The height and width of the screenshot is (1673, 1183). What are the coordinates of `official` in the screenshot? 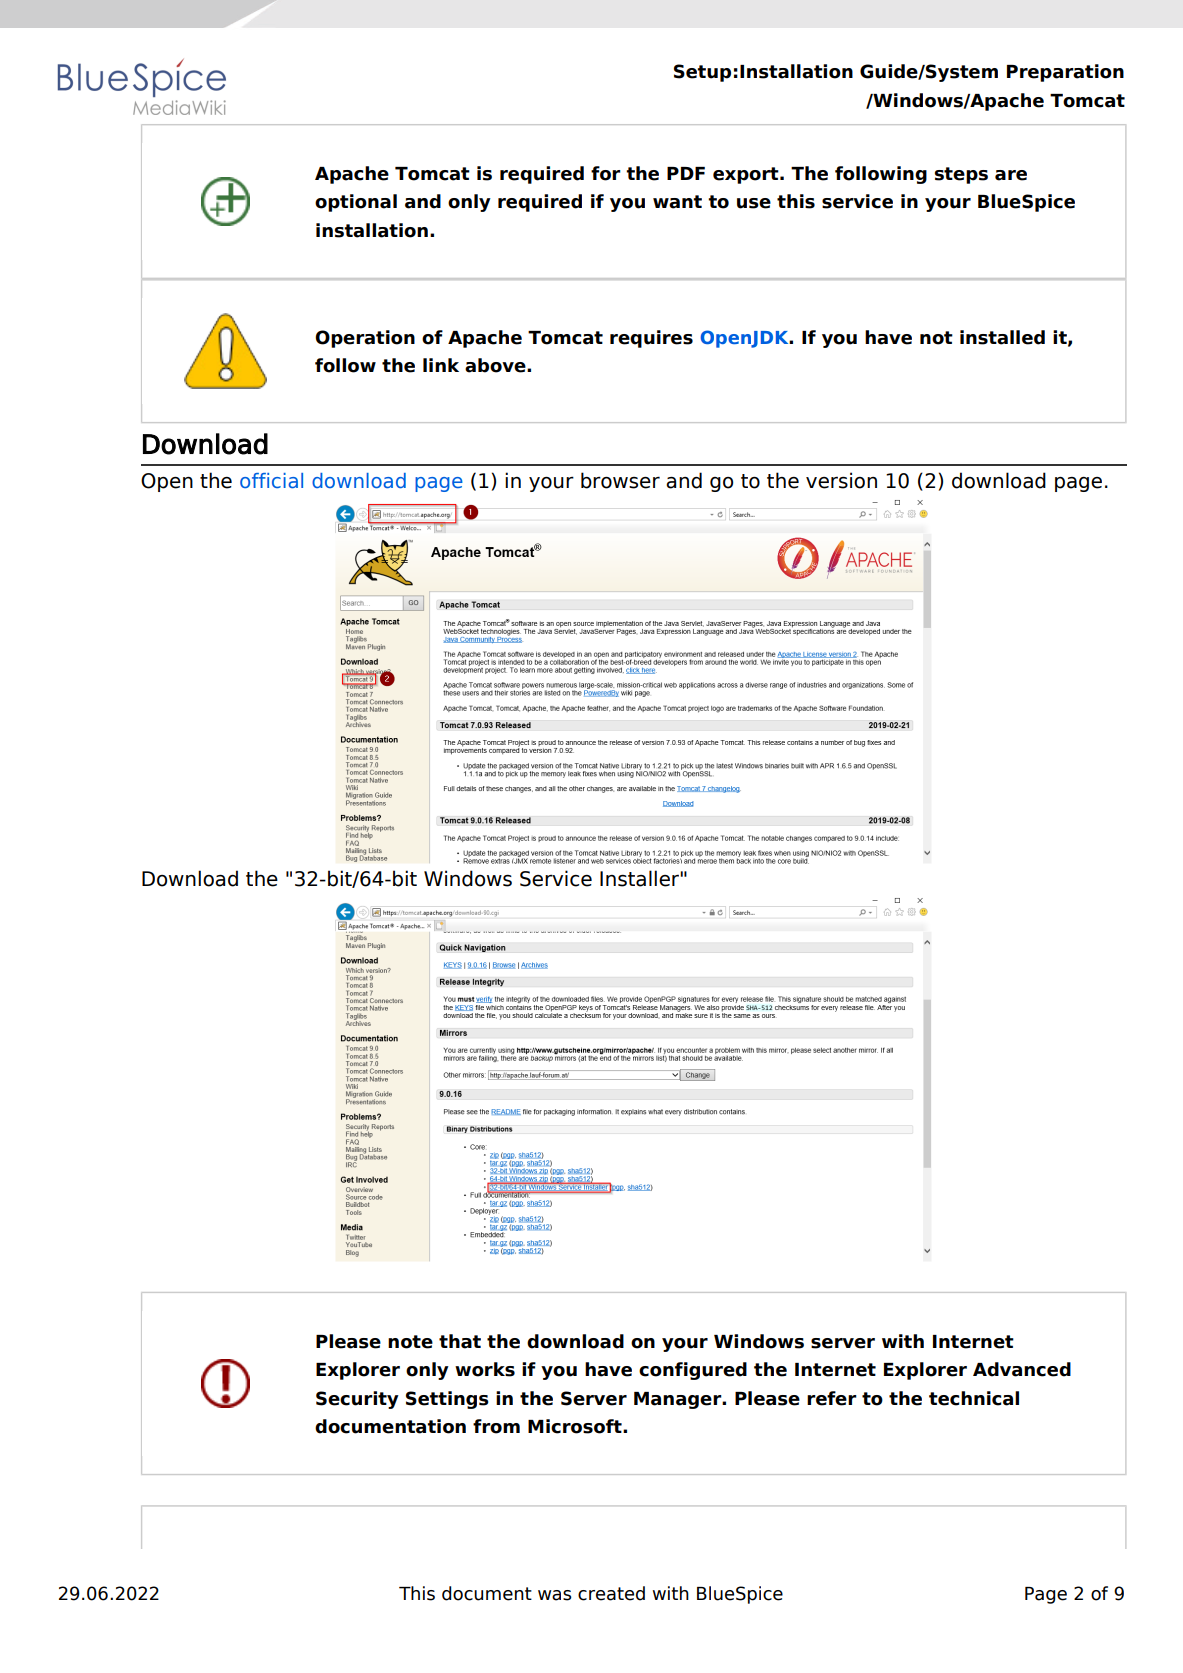 It's located at (271, 481).
